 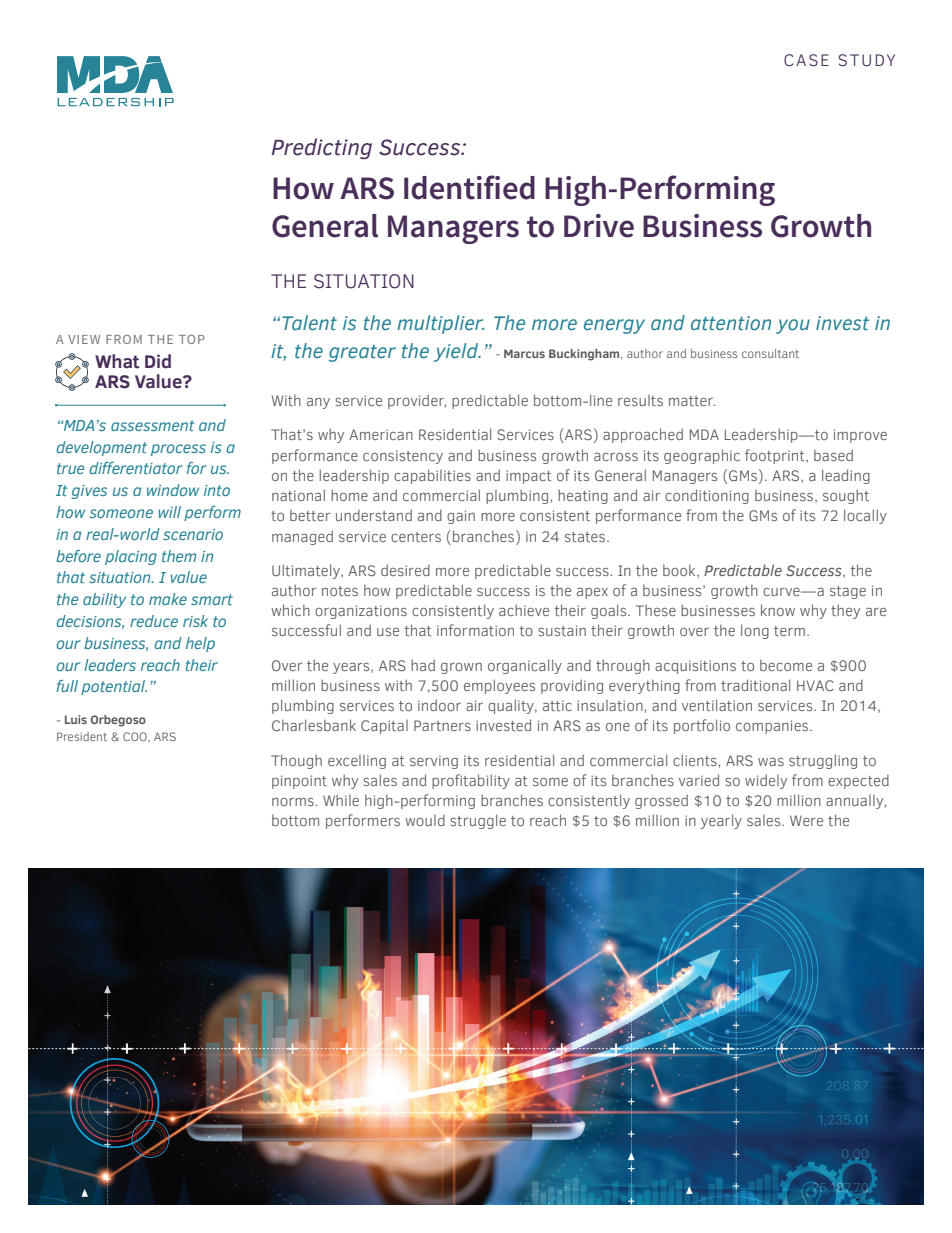 What do you see at coordinates (478, 821) in the page?
I see `struggle` at bounding box center [478, 821].
